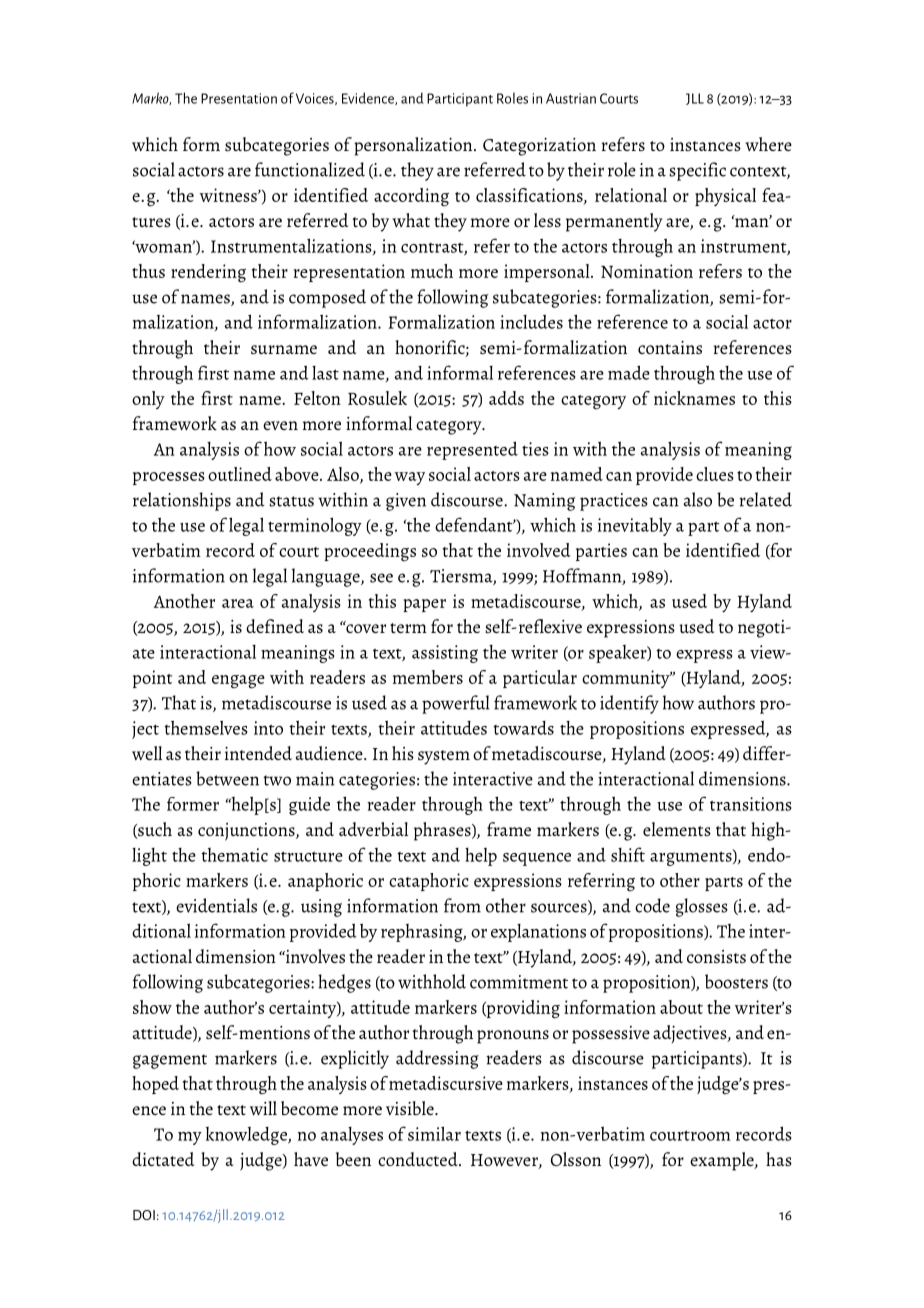  Describe the element at coordinates (506, 398) in the image. I see `adds` at that location.
